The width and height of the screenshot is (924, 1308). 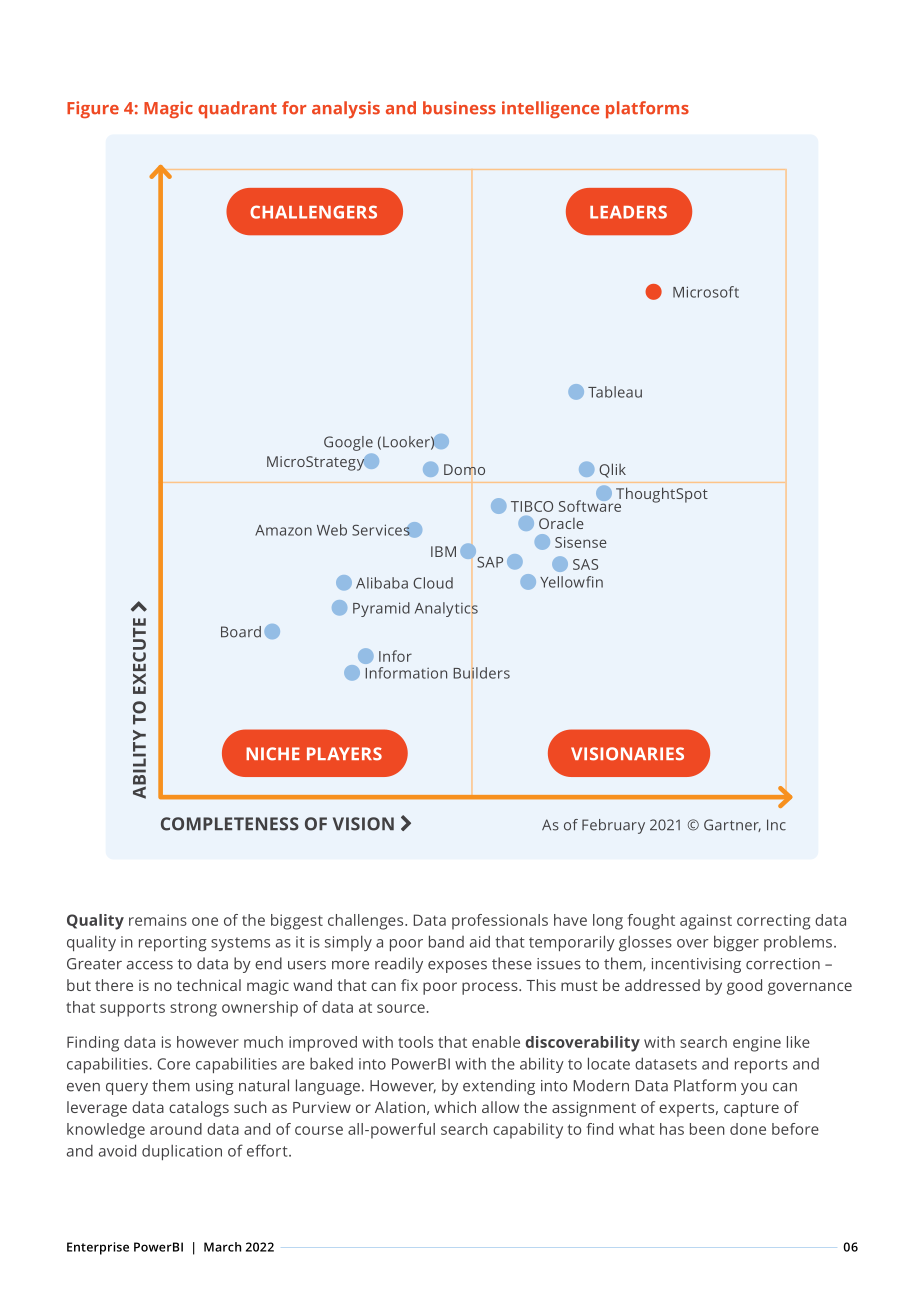 I want to click on been, so click(x=707, y=1129).
